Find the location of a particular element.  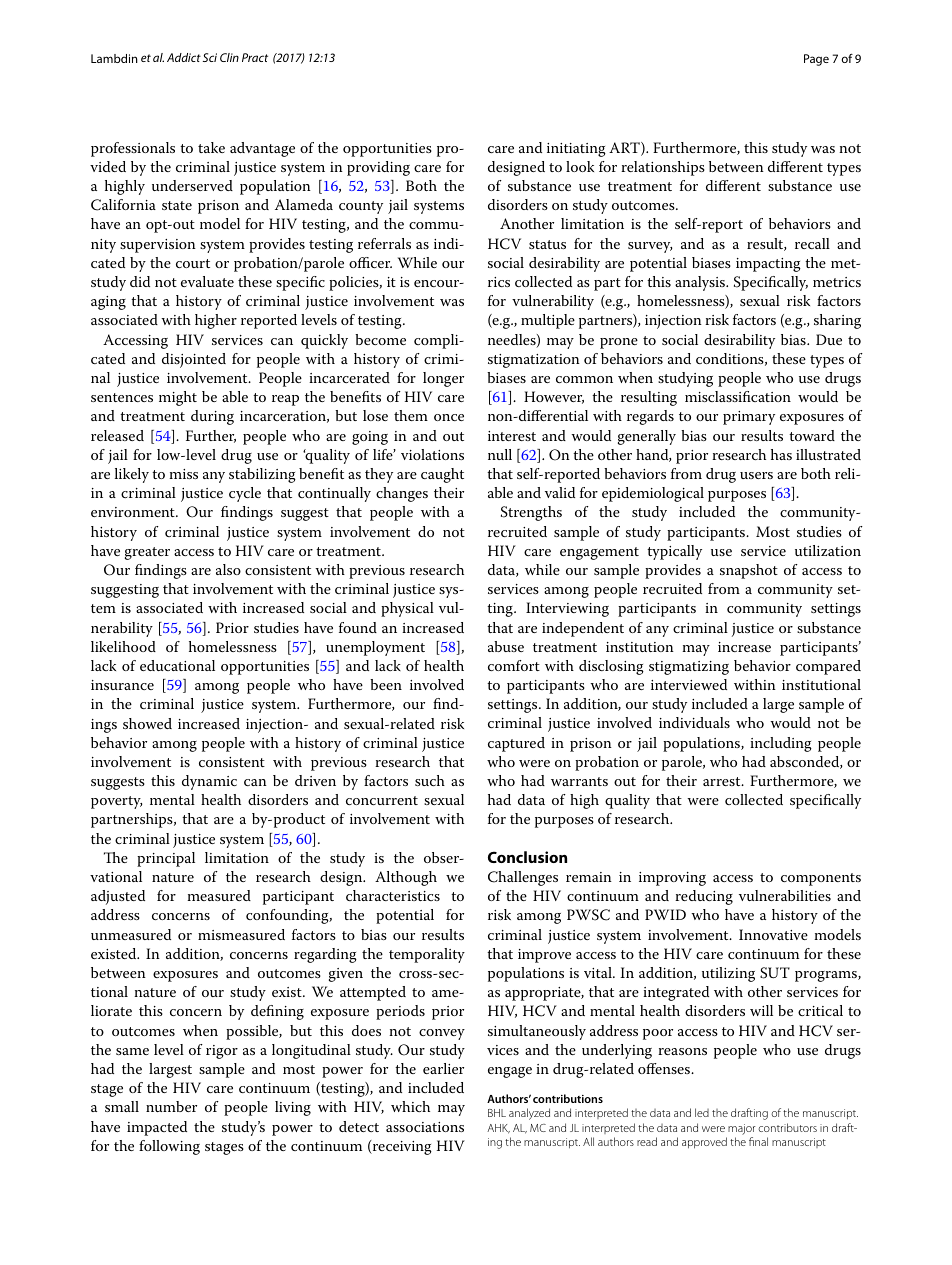

vulnerabilities is located at coordinates (785, 895).
